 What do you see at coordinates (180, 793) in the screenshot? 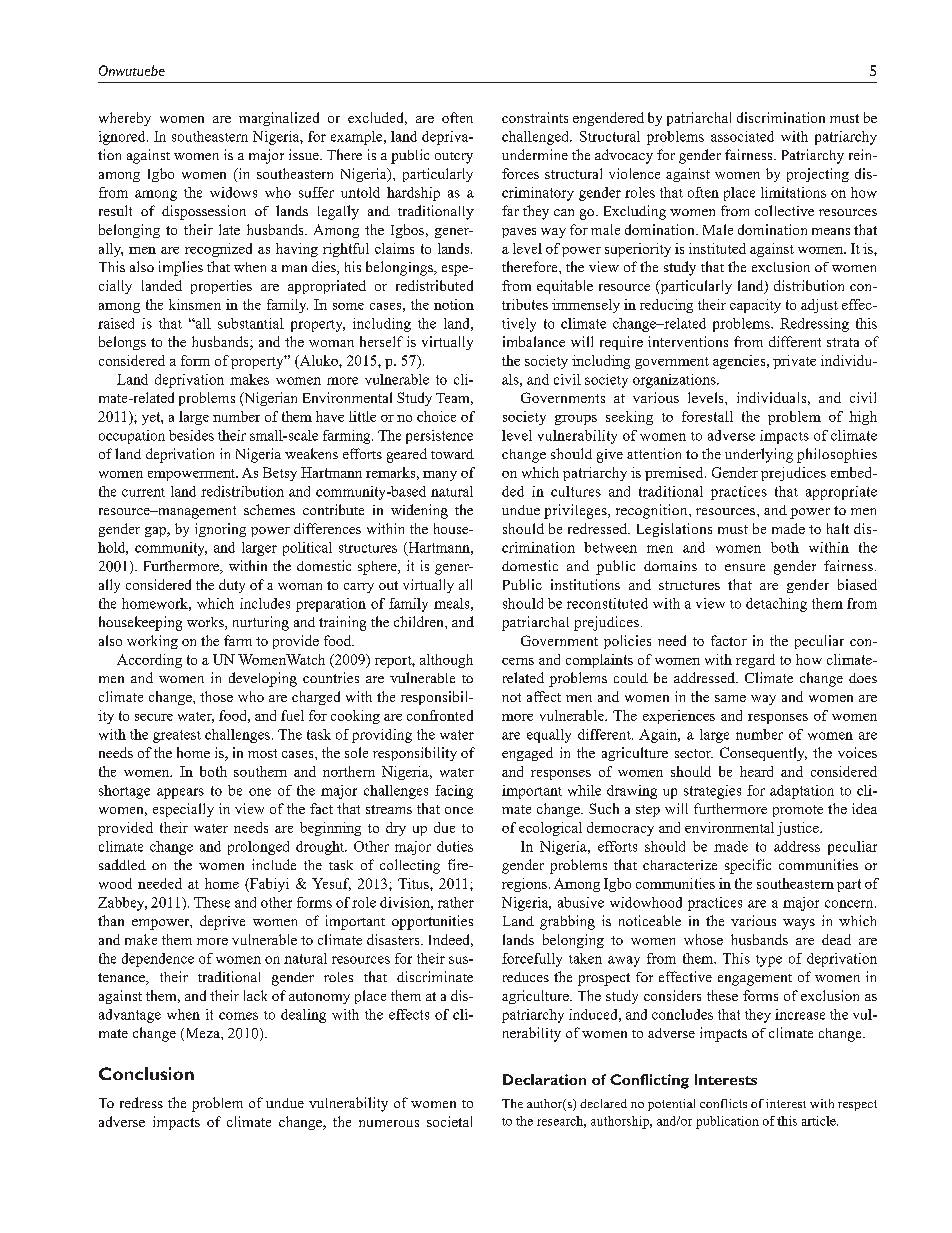
I see `appears` at bounding box center [180, 793].
